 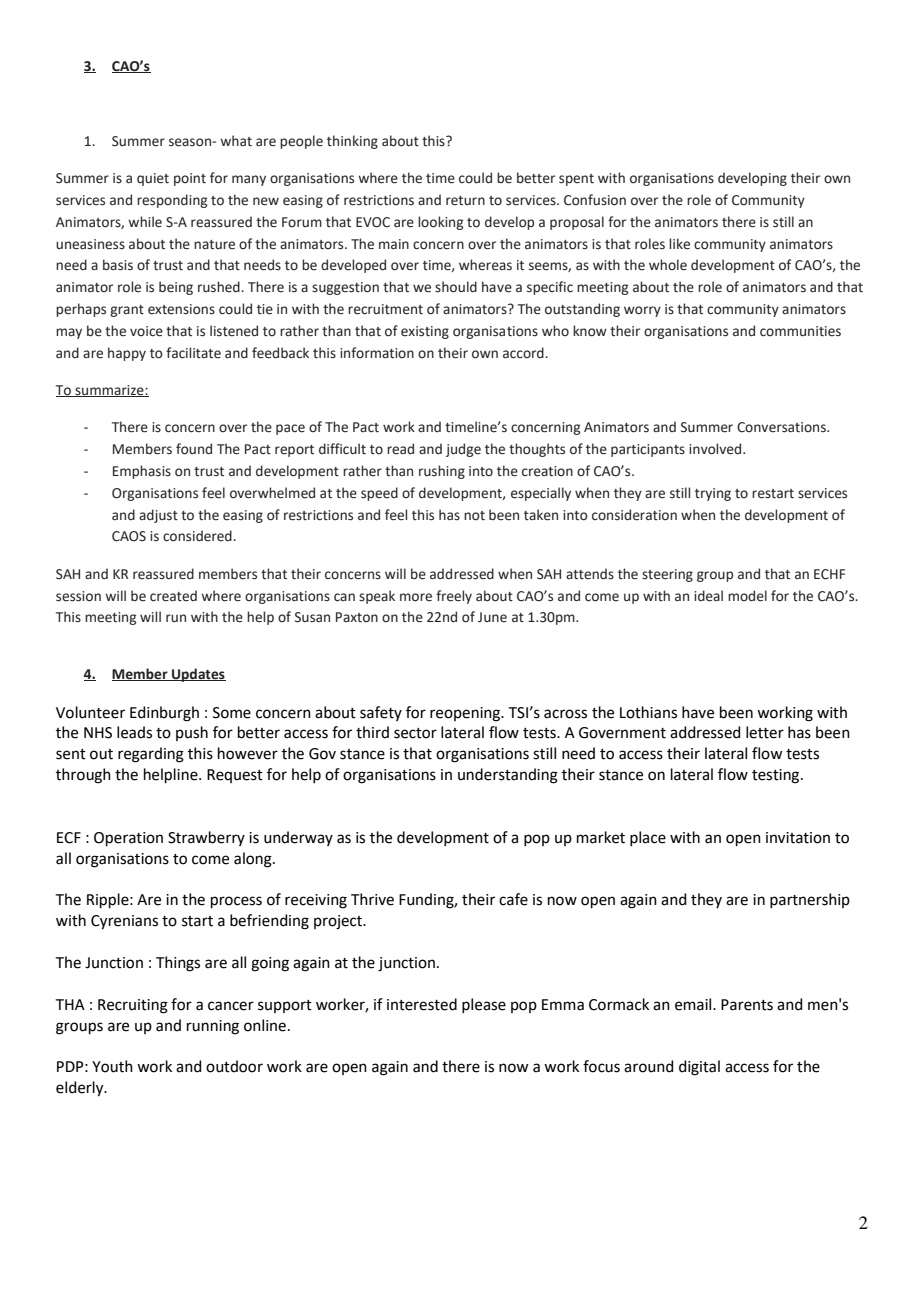 I want to click on interested, so click(x=422, y=1004).
